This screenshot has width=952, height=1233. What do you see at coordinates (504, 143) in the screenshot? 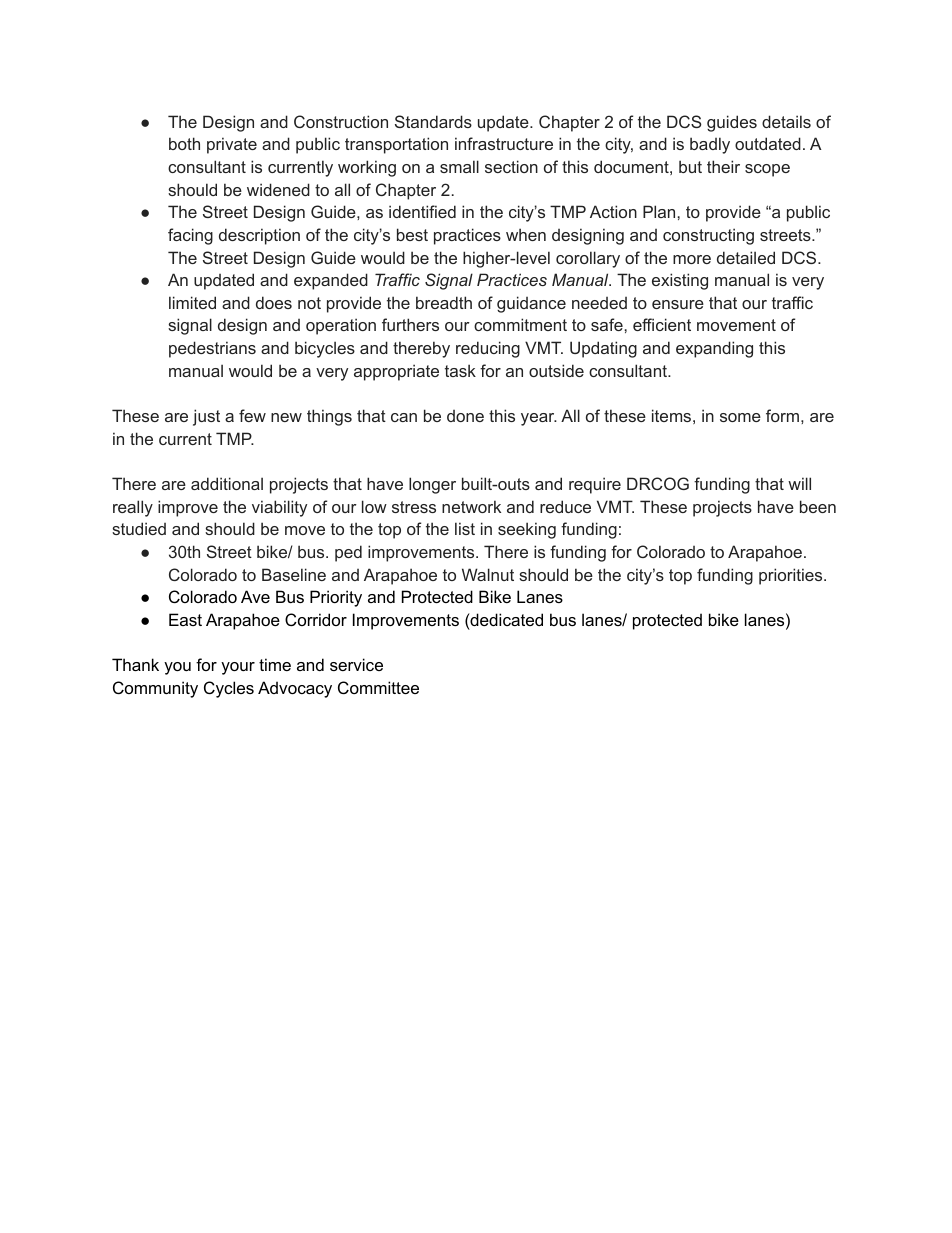
I see `infrastructure` at bounding box center [504, 143].
